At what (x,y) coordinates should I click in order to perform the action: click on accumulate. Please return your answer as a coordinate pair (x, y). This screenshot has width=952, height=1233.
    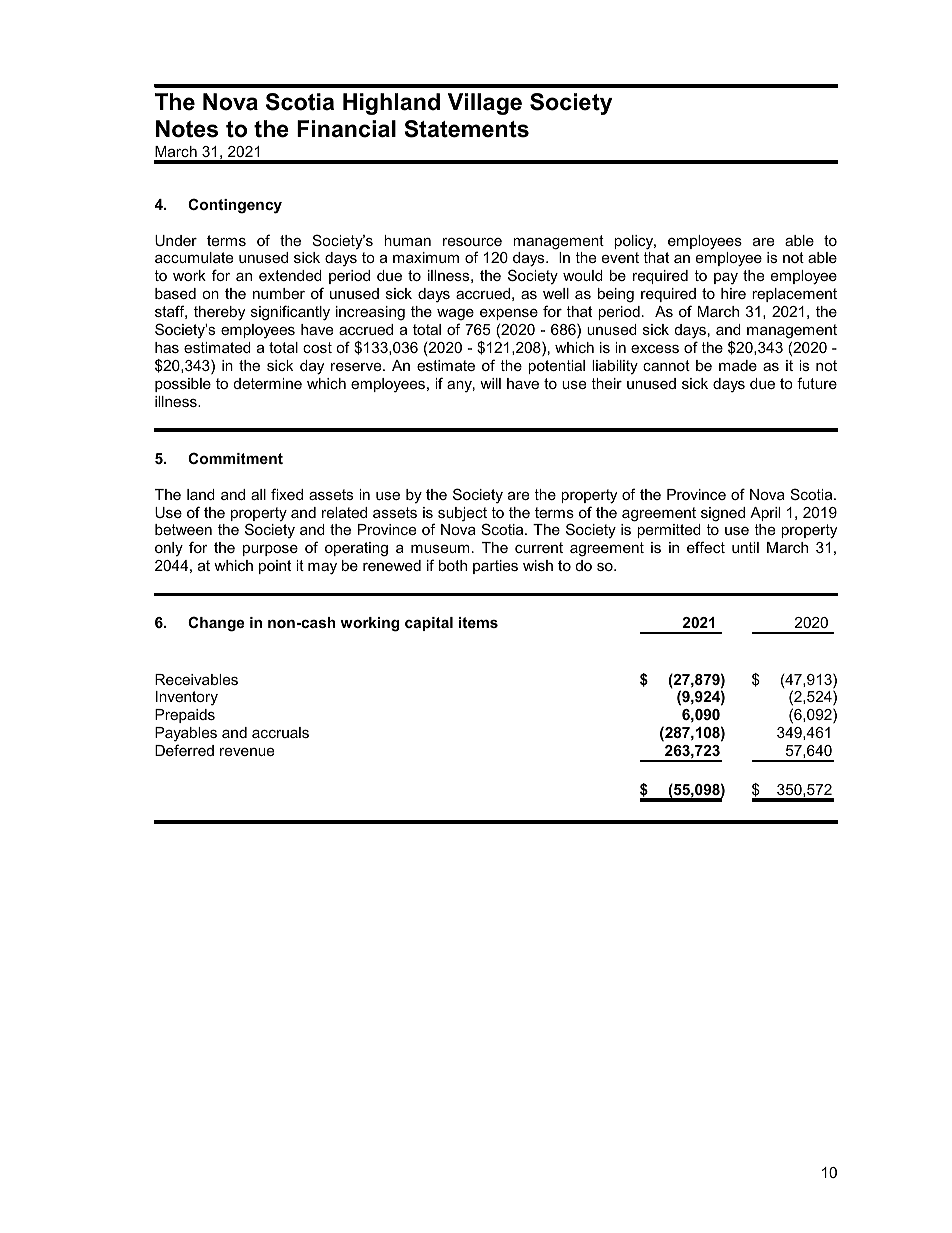
    Looking at the image, I should click on (194, 257).
